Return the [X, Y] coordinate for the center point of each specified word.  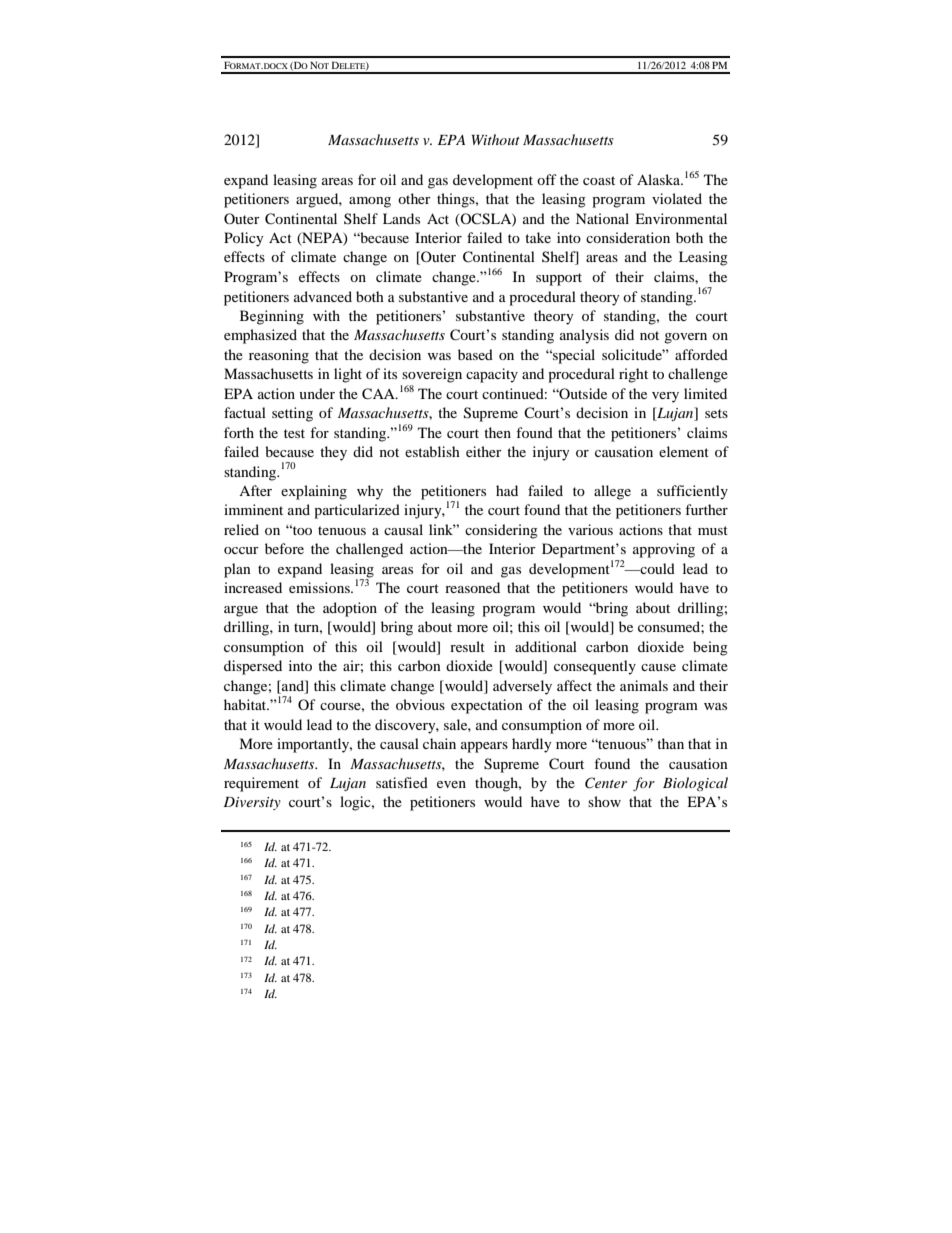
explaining [314, 492]
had [507, 490]
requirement [261, 784]
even [451, 784]
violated [677, 198]
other [414, 198]
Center [606, 783]
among [370, 202]
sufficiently [692, 492]
